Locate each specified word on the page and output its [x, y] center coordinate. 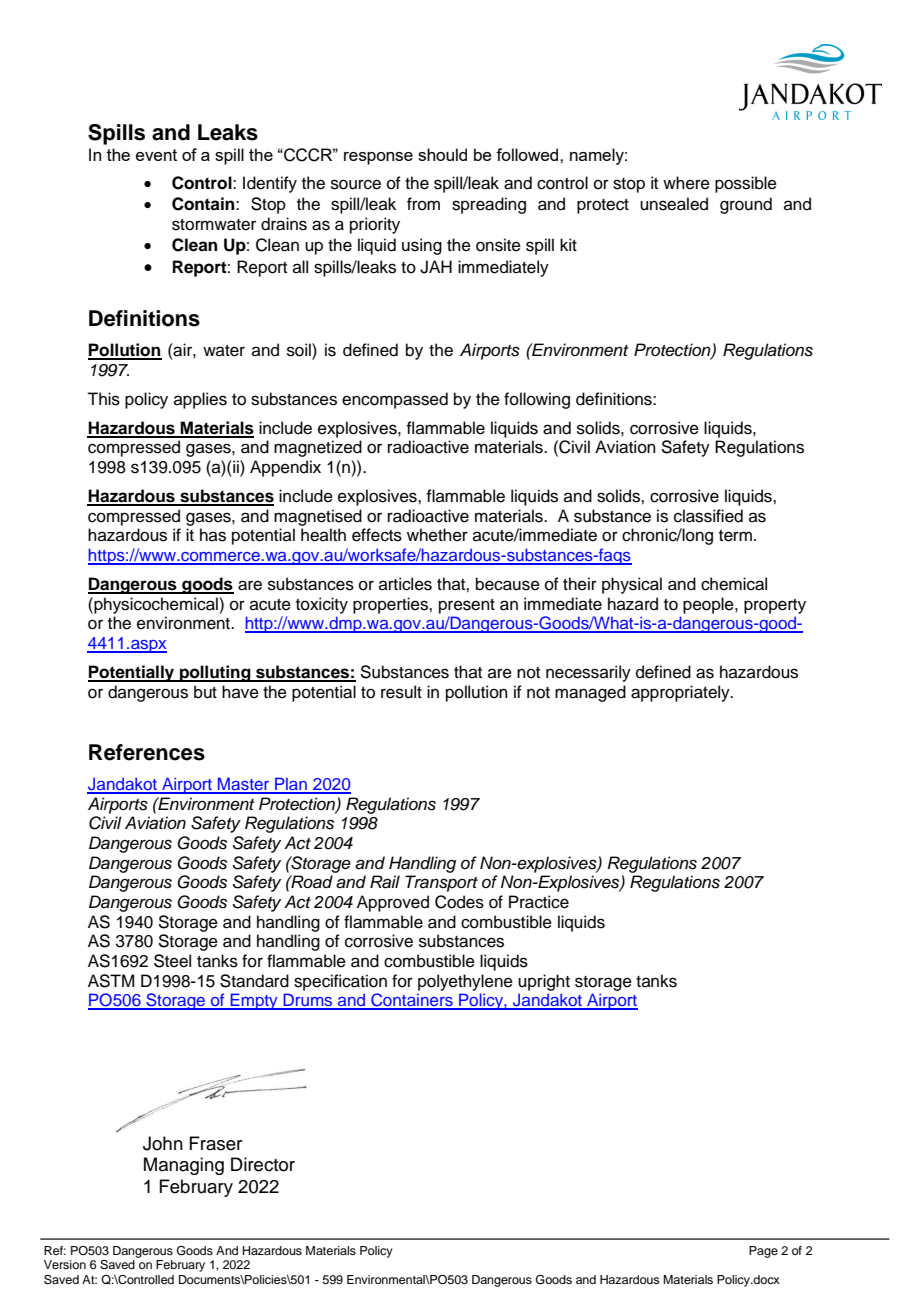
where [686, 183]
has [213, 535]
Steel [172, 961]
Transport [441, 883]
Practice [539, 902]
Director [263, 1164]
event [156, 155]
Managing [184, 1166]
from [423, 204]
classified [708, 516]
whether [437, 535]
